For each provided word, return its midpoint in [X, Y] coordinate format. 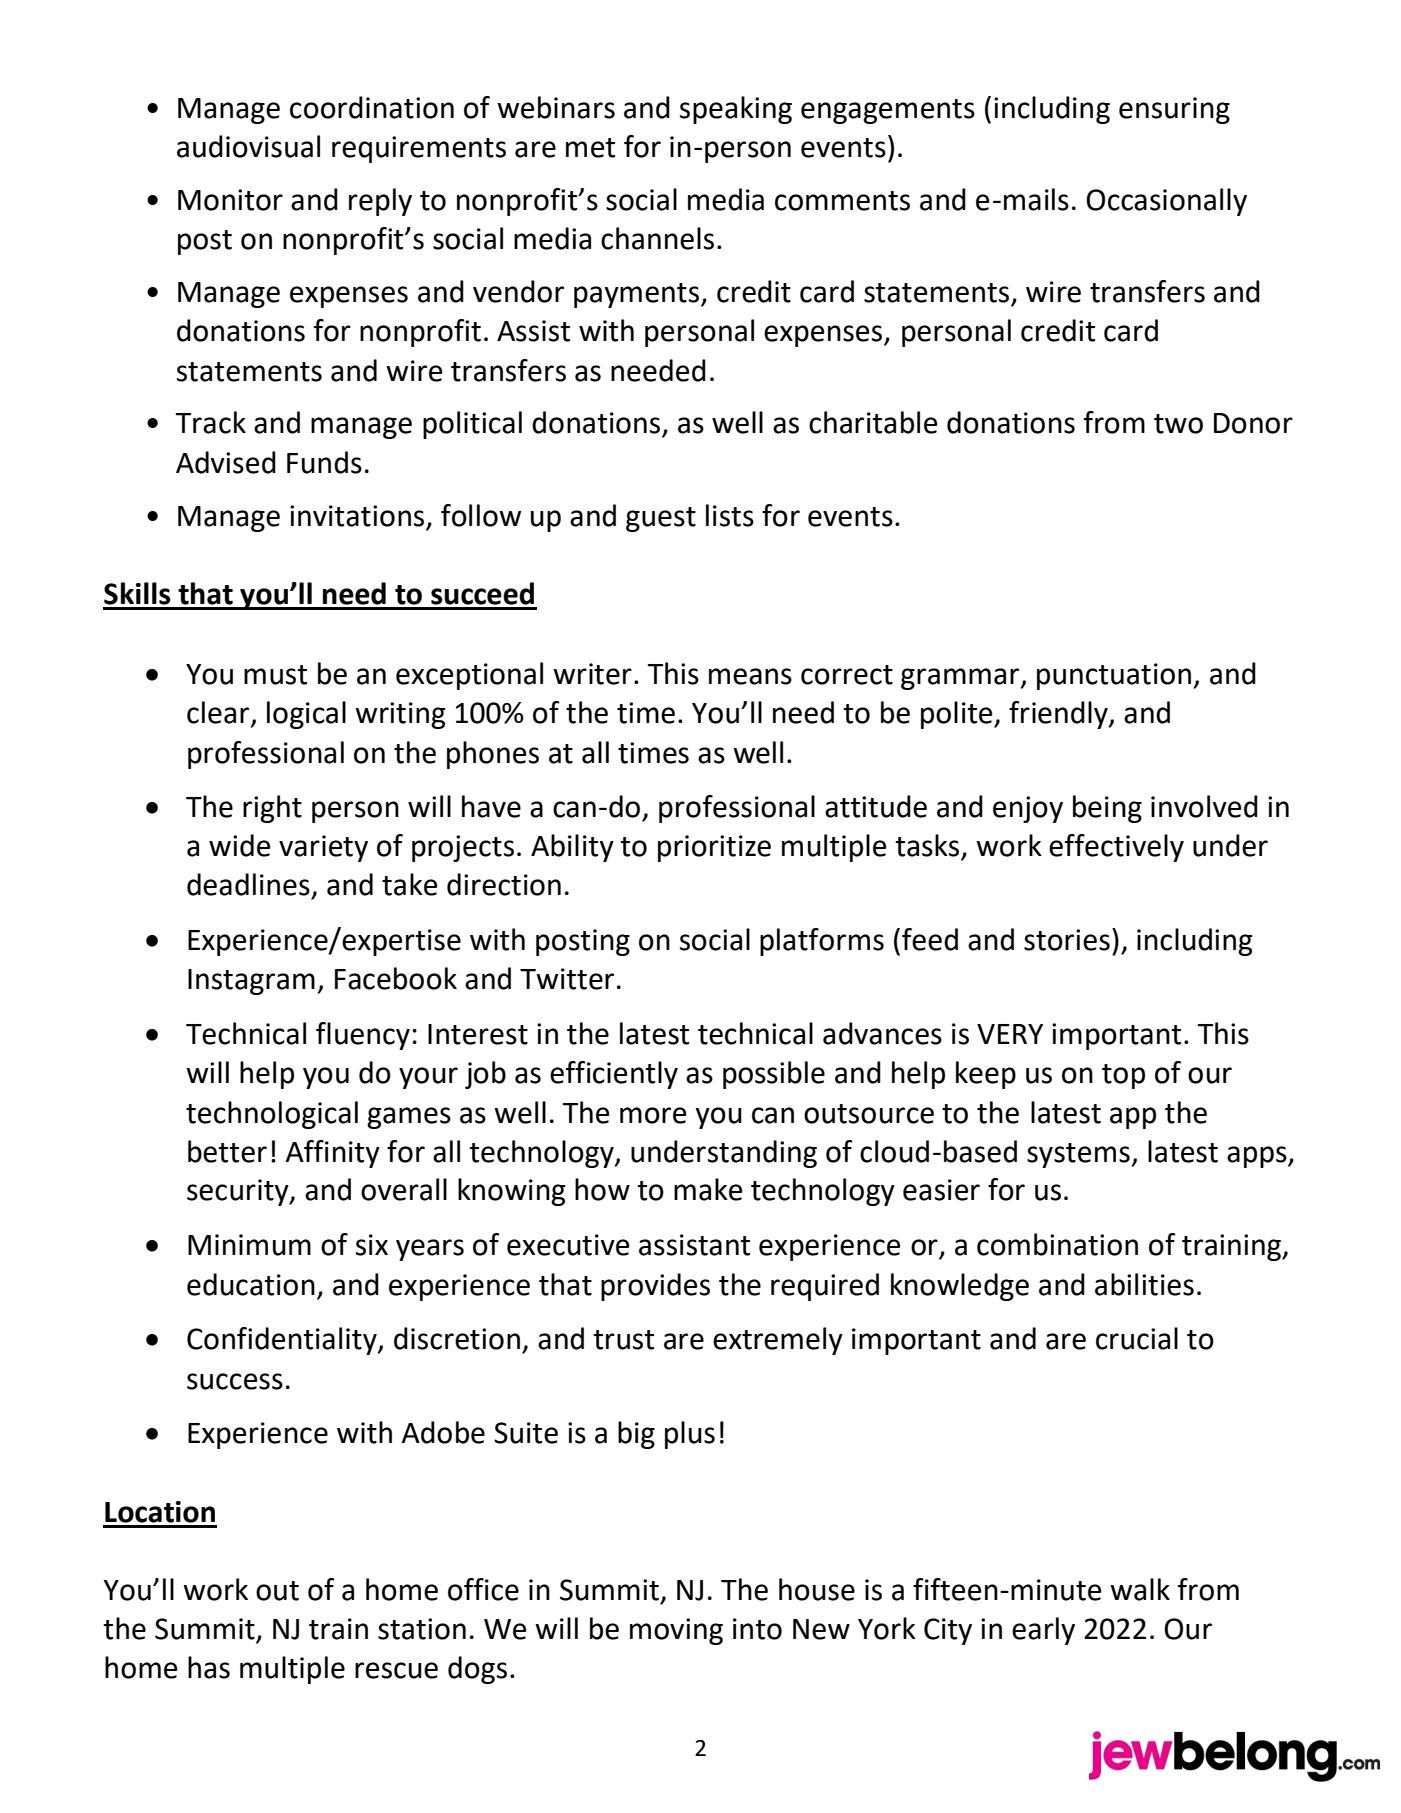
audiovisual [248, 146]
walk [1140, 1589]
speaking [736, 110]
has [209, 1667]
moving [676, 1631]
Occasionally [1166, 202]
